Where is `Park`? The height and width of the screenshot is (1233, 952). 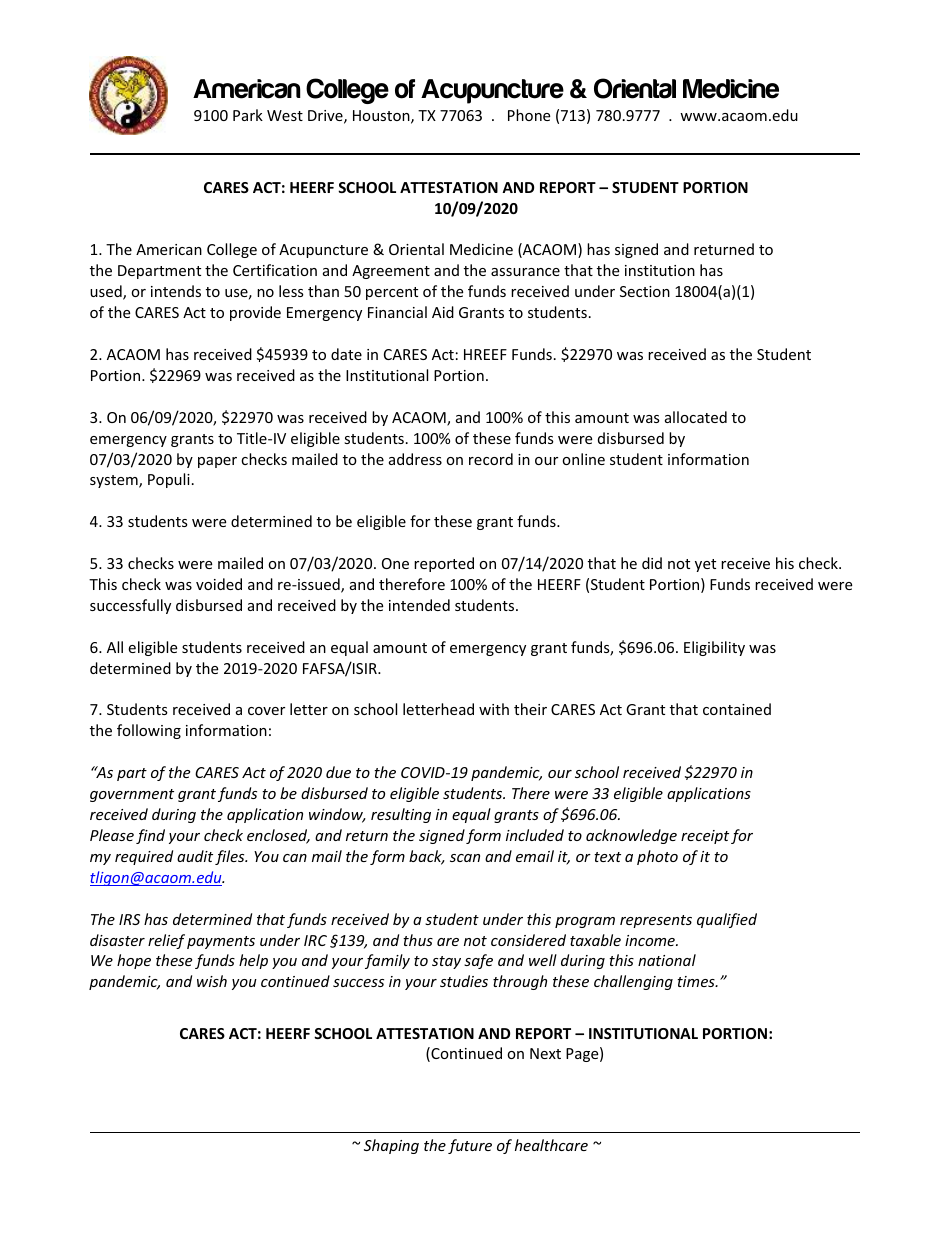
Park is located at coordinates (248, 115).
